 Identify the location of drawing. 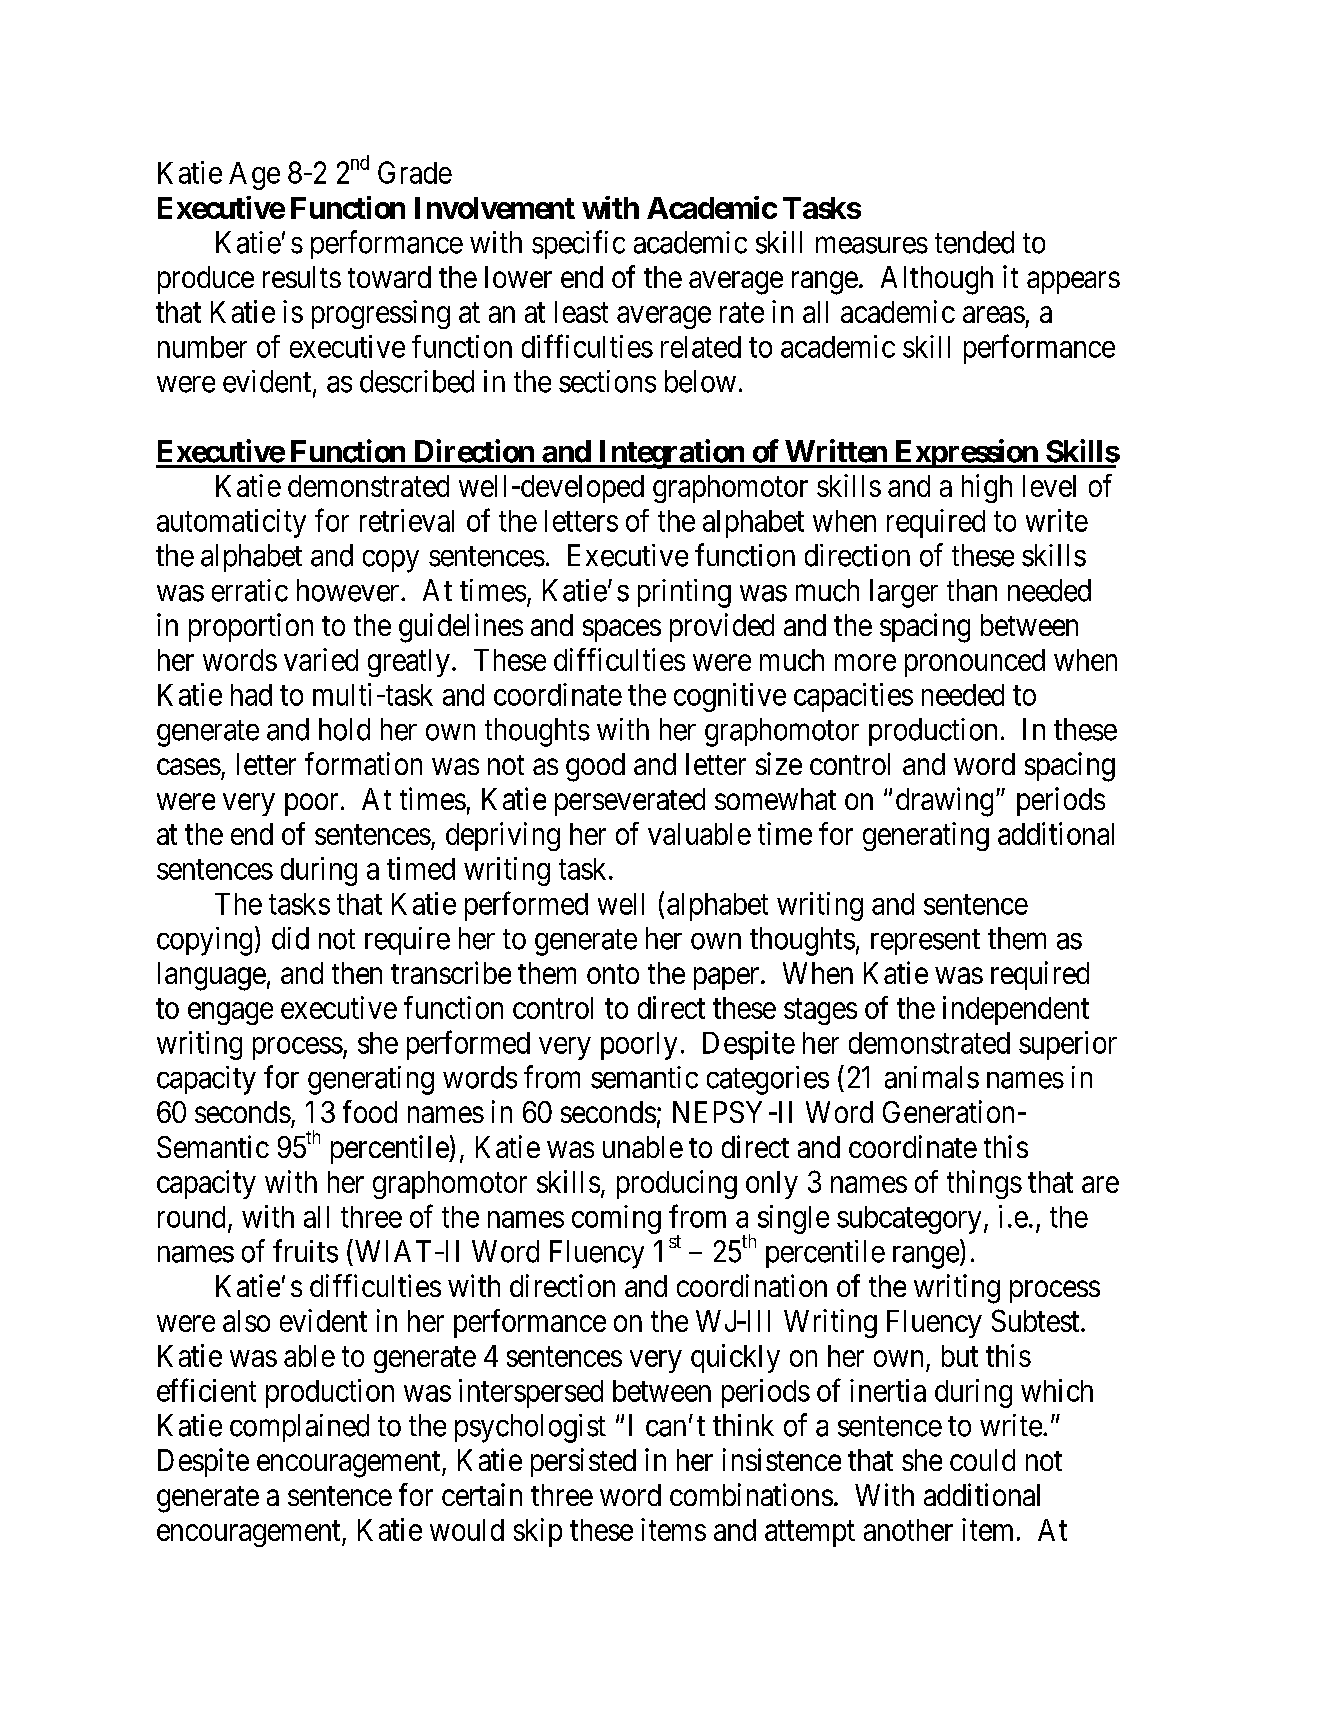
(944, 802).
